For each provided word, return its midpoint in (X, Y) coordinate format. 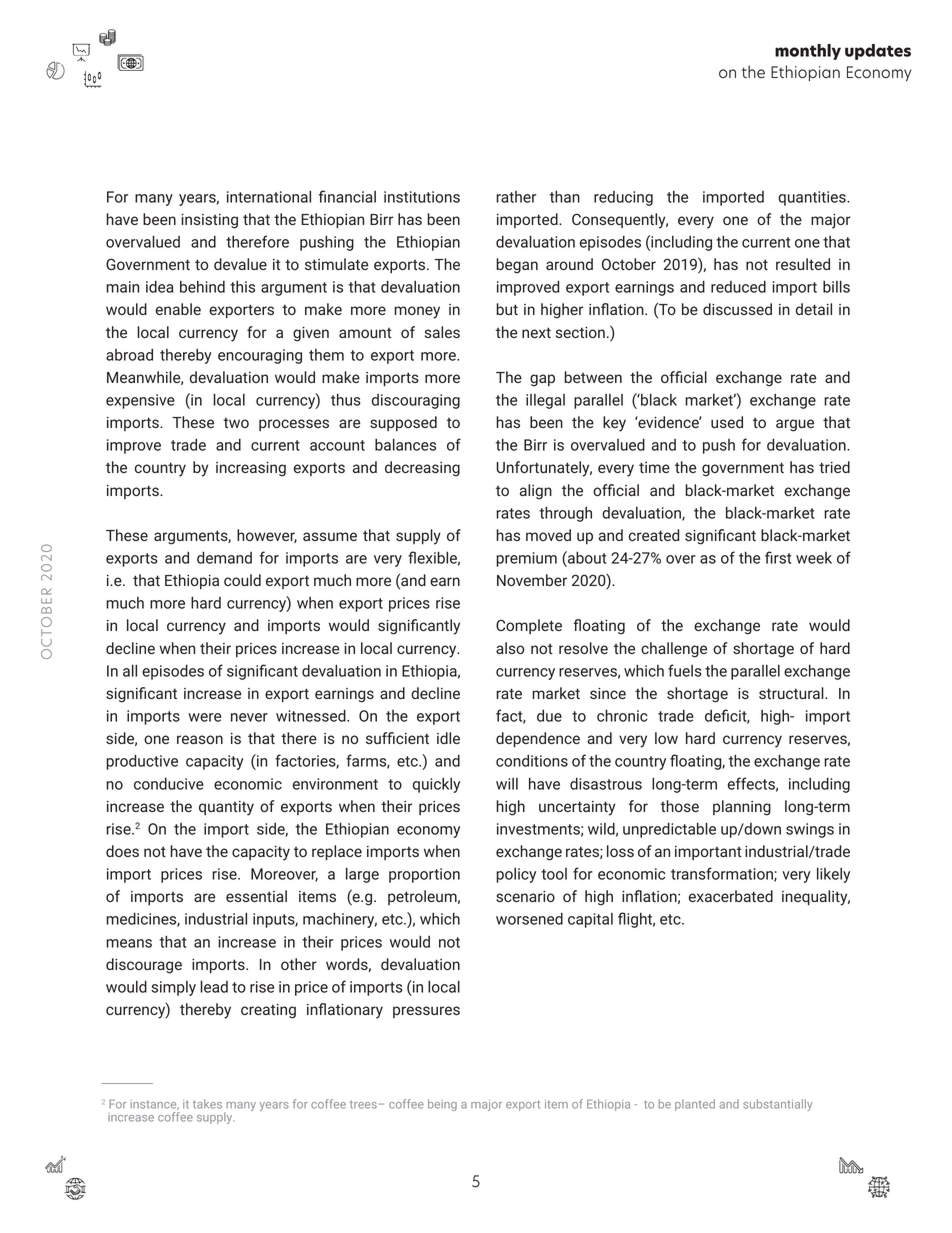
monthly (808, 52)
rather (516, 197)
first (778, 557)
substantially (777, 1105)
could (242, 580)
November (532, 580)
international (269, 197)
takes (207, 1104)
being (442, 1105)
